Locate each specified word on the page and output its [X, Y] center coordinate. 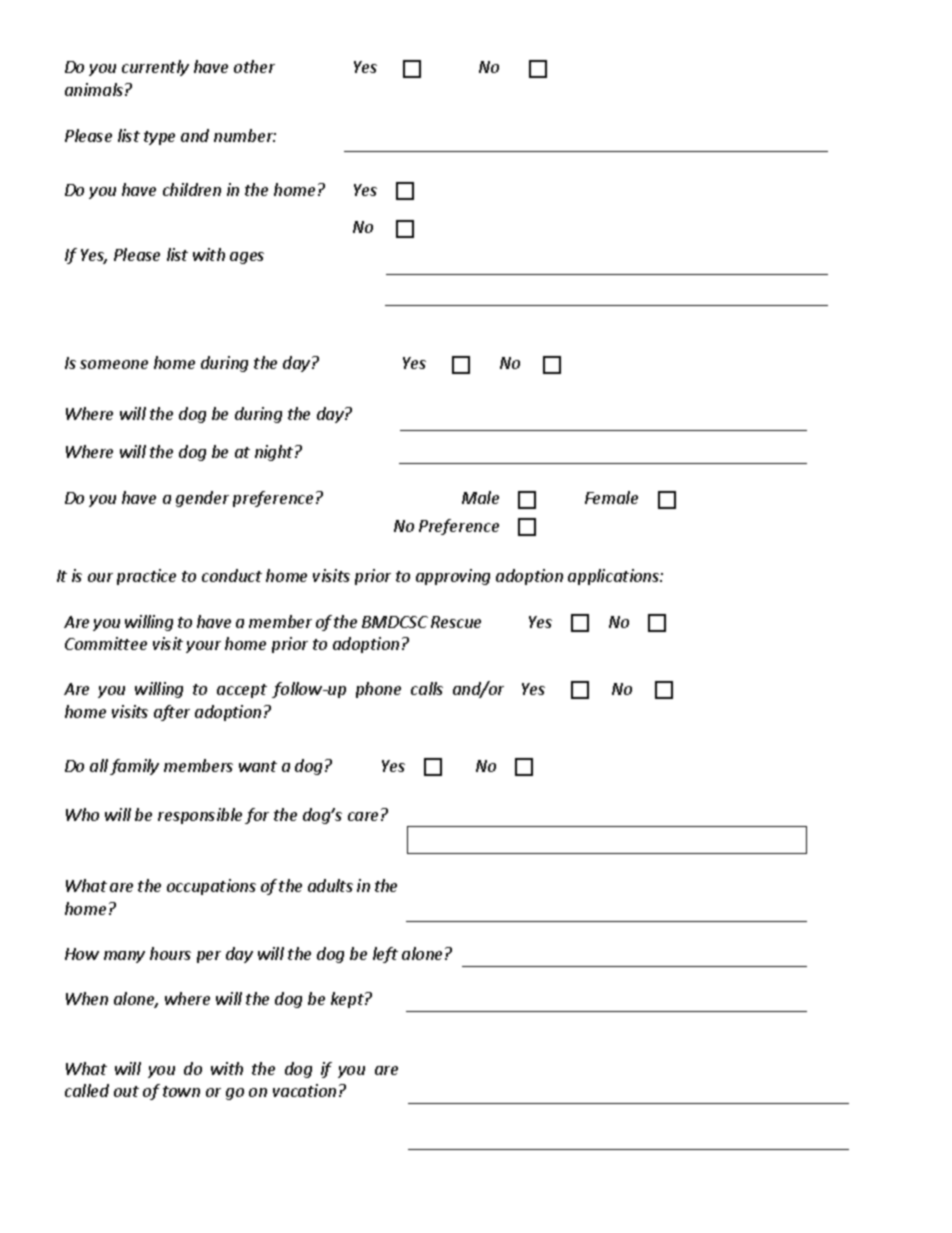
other [254, 66]
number [245, 135]
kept [348, 1000]
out [126, 1091]
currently [155, 68]
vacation [304, 1090]
